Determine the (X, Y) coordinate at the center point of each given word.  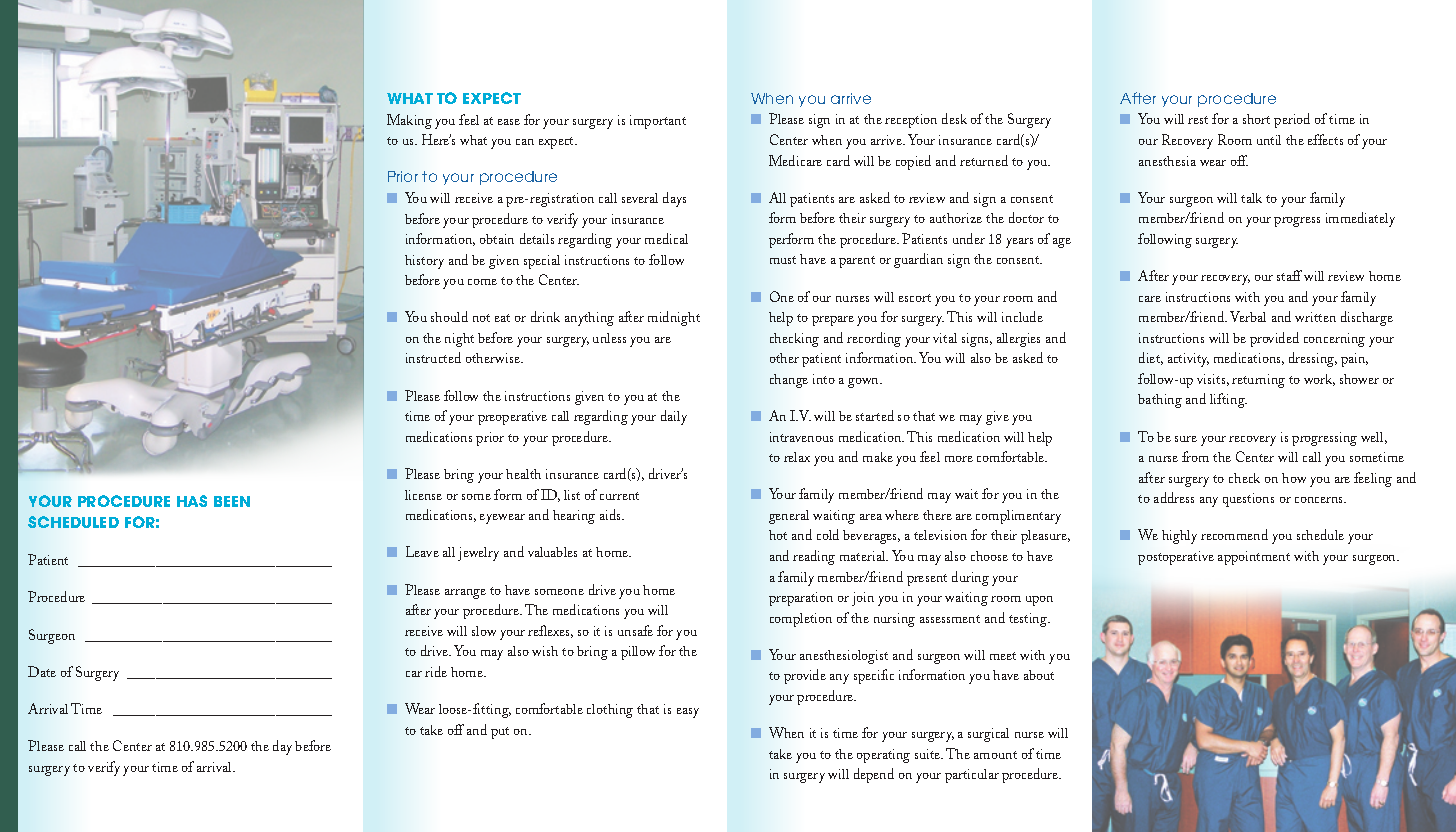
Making (409, 121)
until (1269, 140)
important (658, 122)
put (500, 733)
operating (883, 756)
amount (995, 755)
